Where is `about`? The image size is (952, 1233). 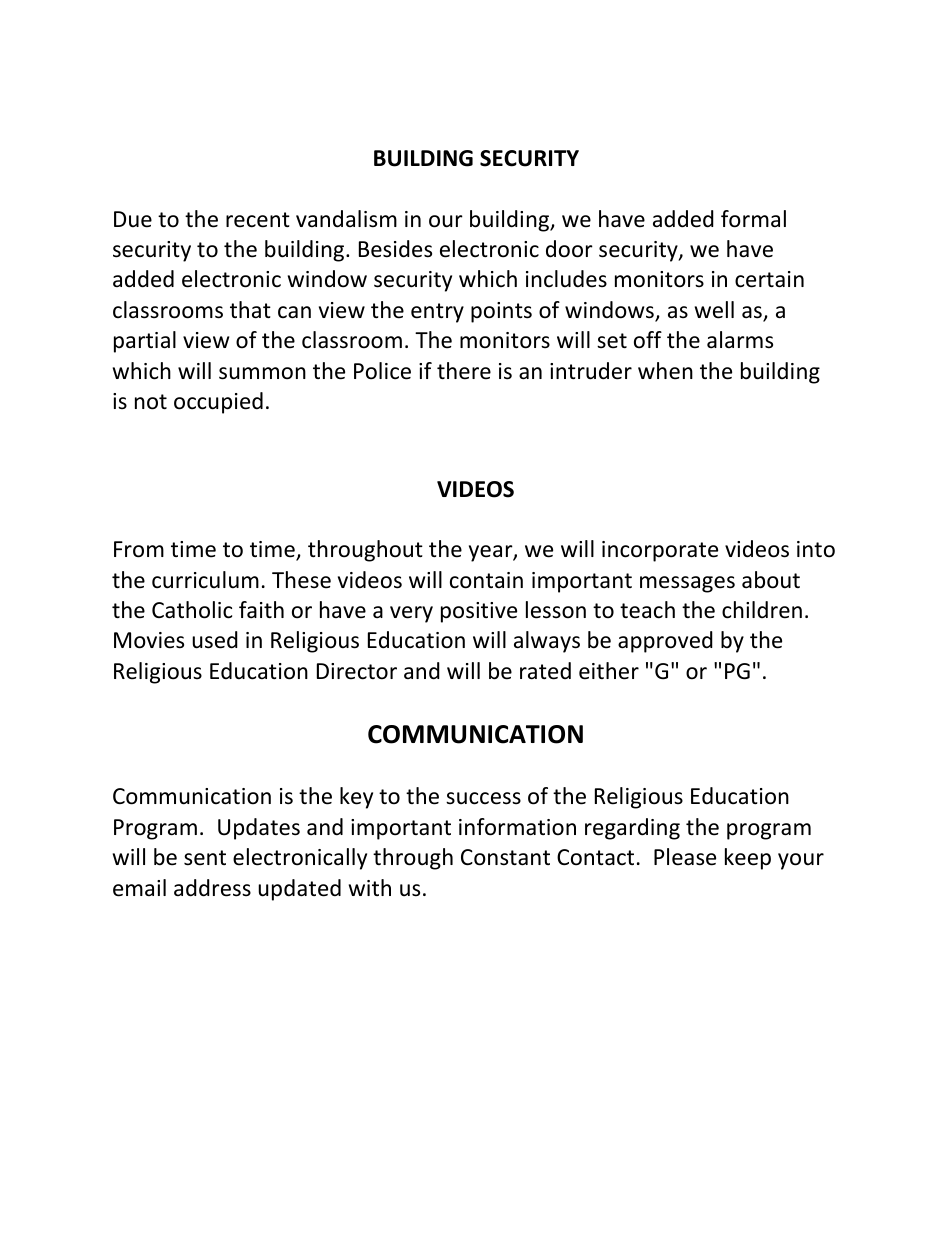
about is located at coordinates (771, 580).
